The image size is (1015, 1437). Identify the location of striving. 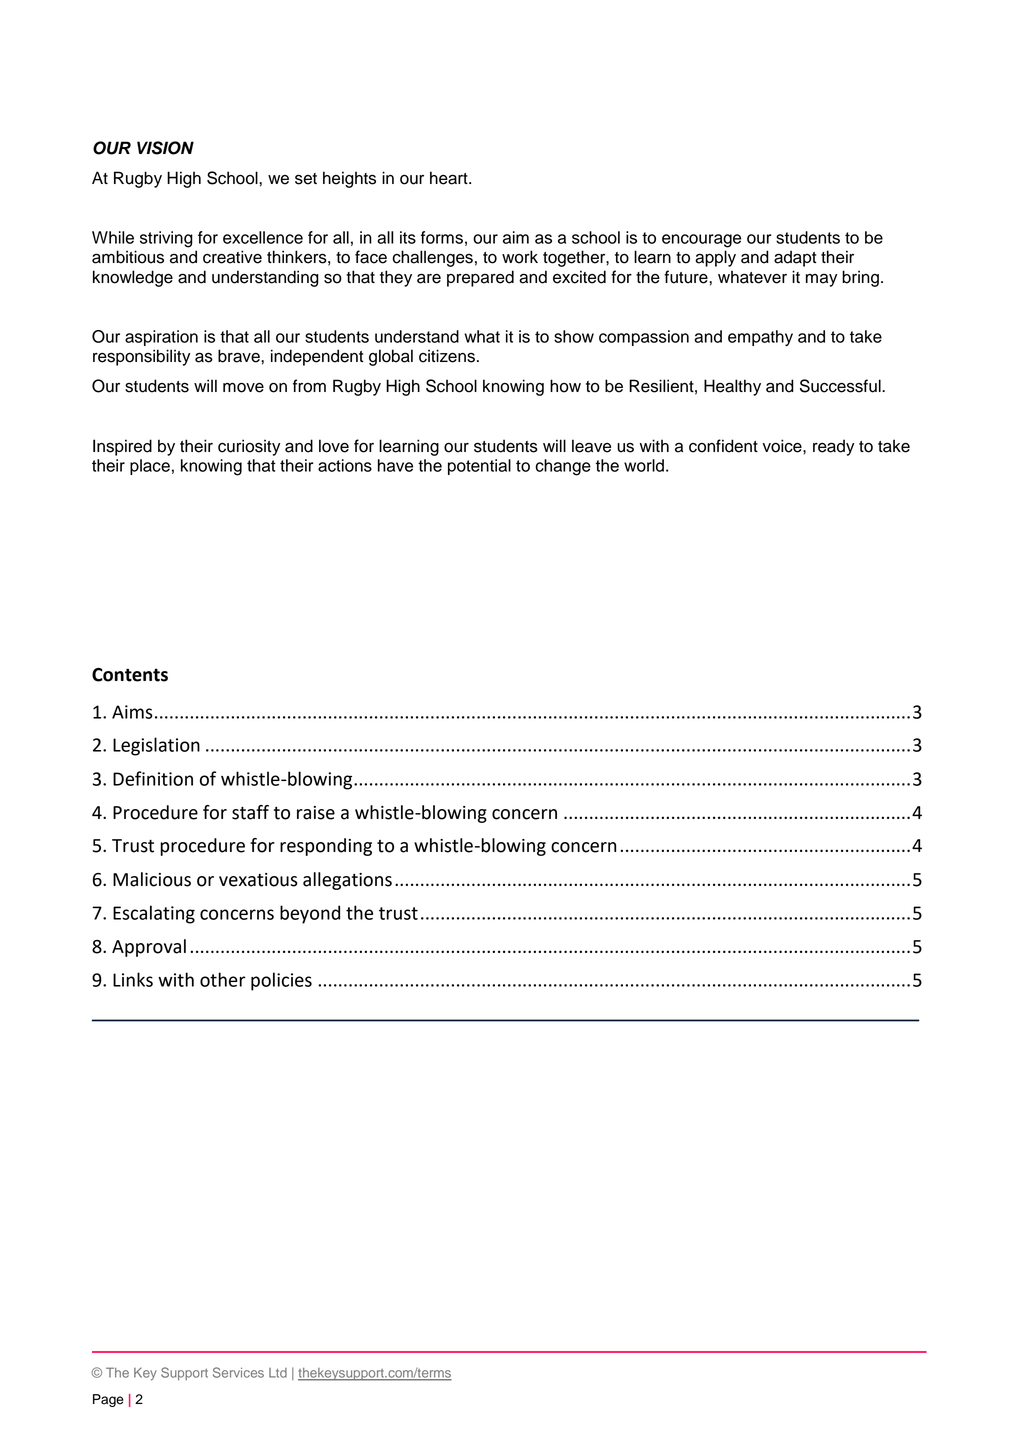
(166, 239).
